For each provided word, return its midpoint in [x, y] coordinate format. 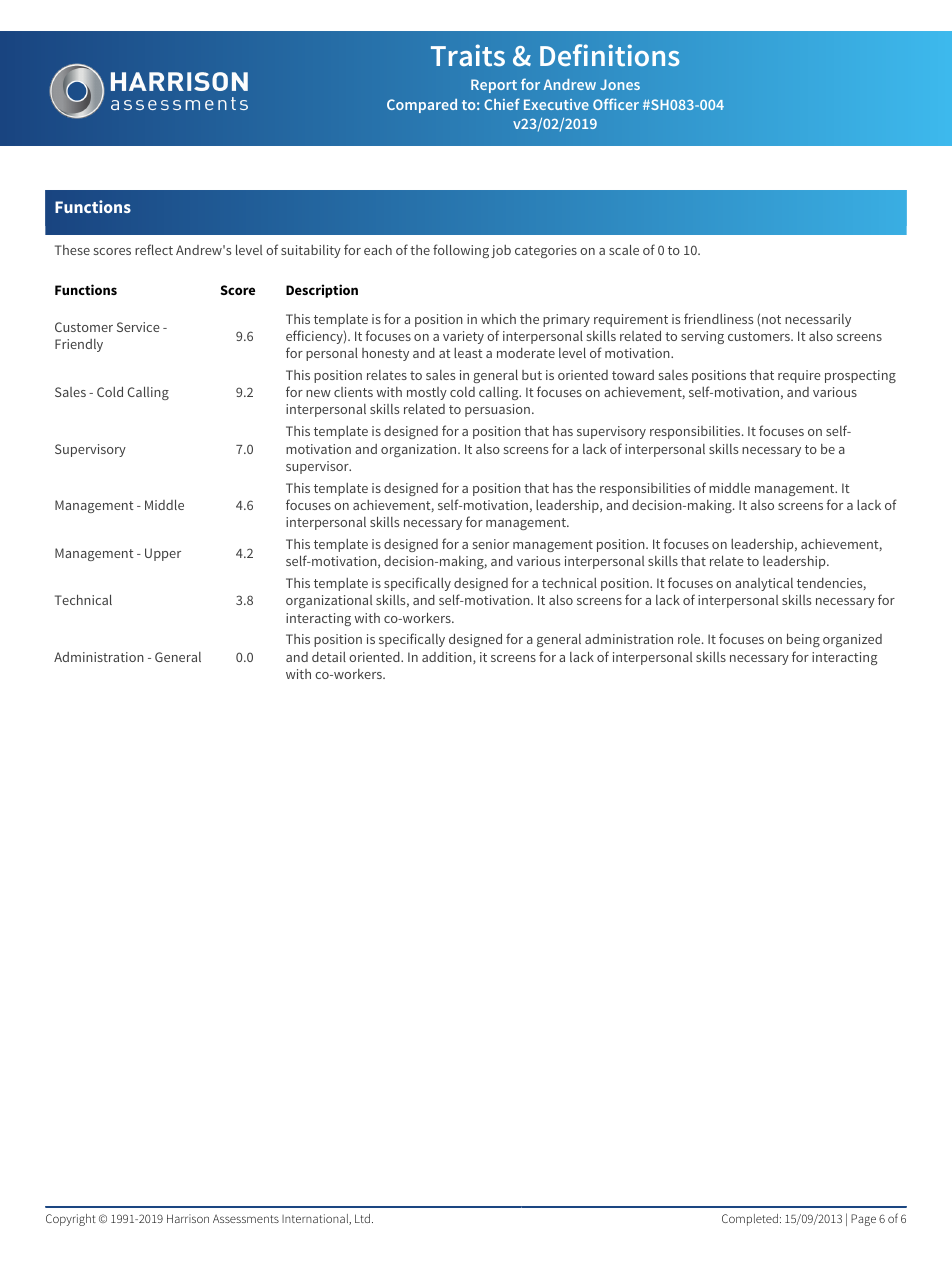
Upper [163, 554]
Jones [620, 84]
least [468, 353]
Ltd [362, 1218]
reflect [154, 249]
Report [494, 86]
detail [329, 657]
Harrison [188, 1218]
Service [138, 327]
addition [448, 658]
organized [852, 640]
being [803, 640]
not [771, 319]
